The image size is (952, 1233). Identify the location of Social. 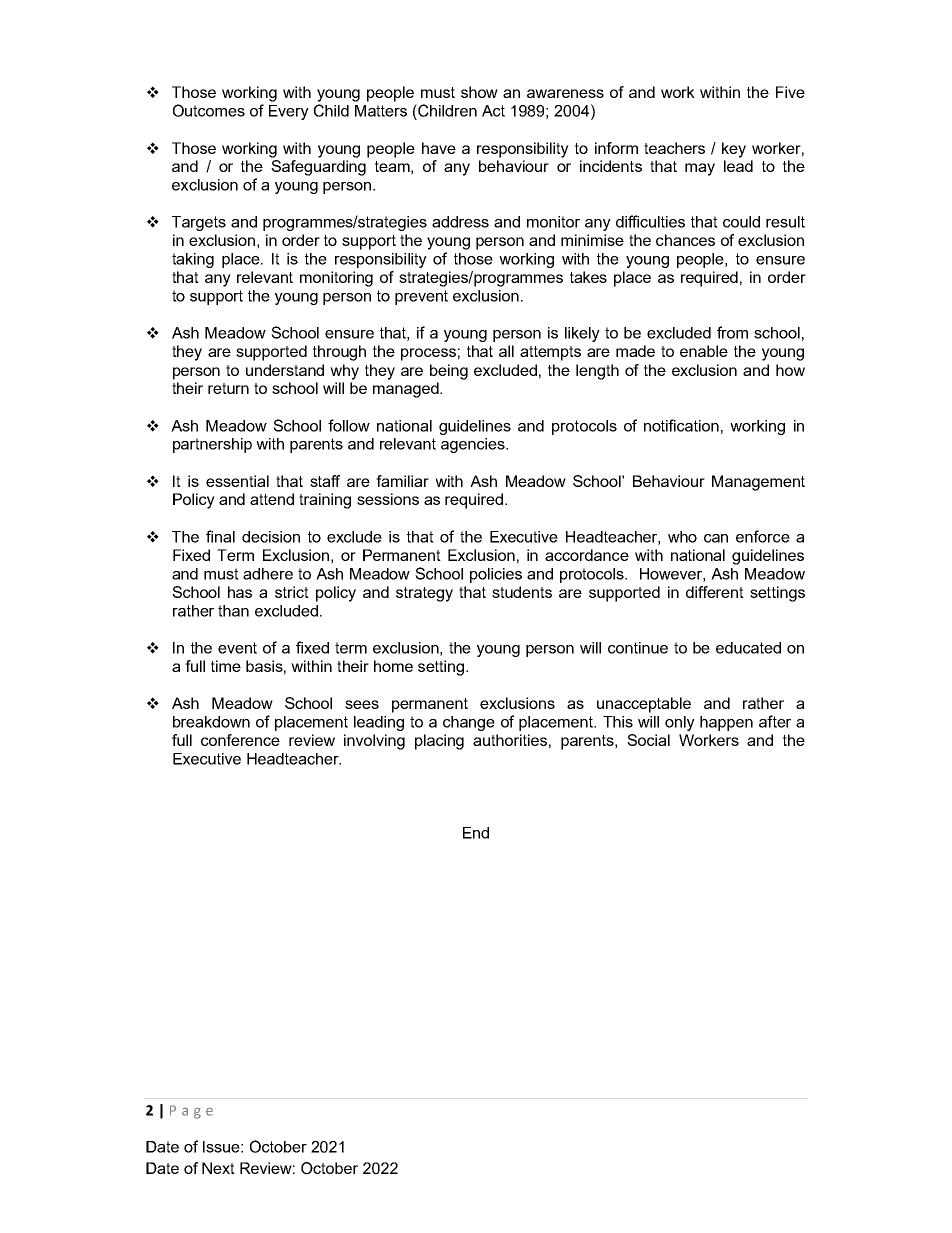
(648, 740).
